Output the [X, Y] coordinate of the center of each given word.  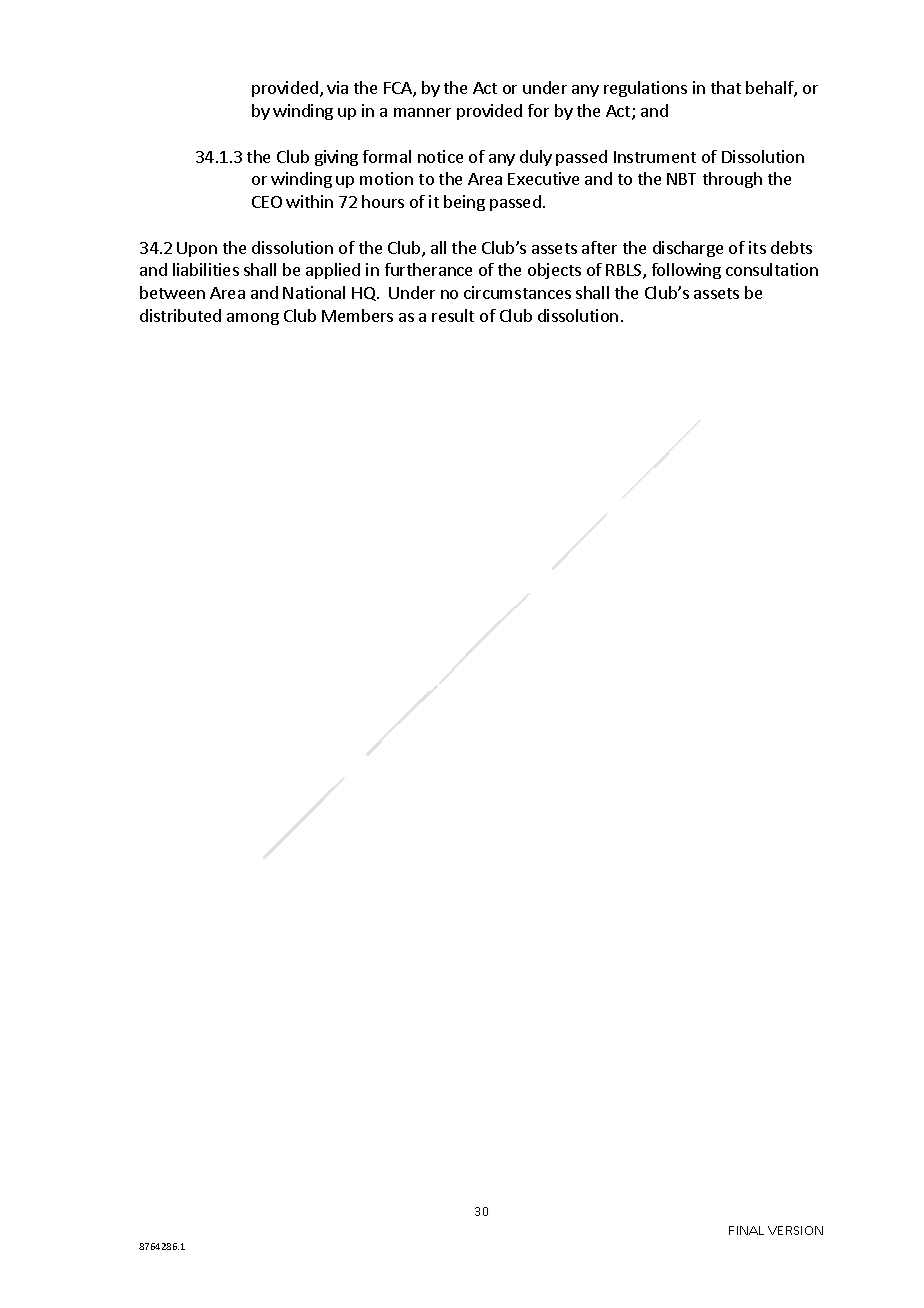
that [726, 87]
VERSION [795, 1230]
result [453, 315]
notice [440, 156]
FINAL [746, 1230]
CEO [267, 202]
